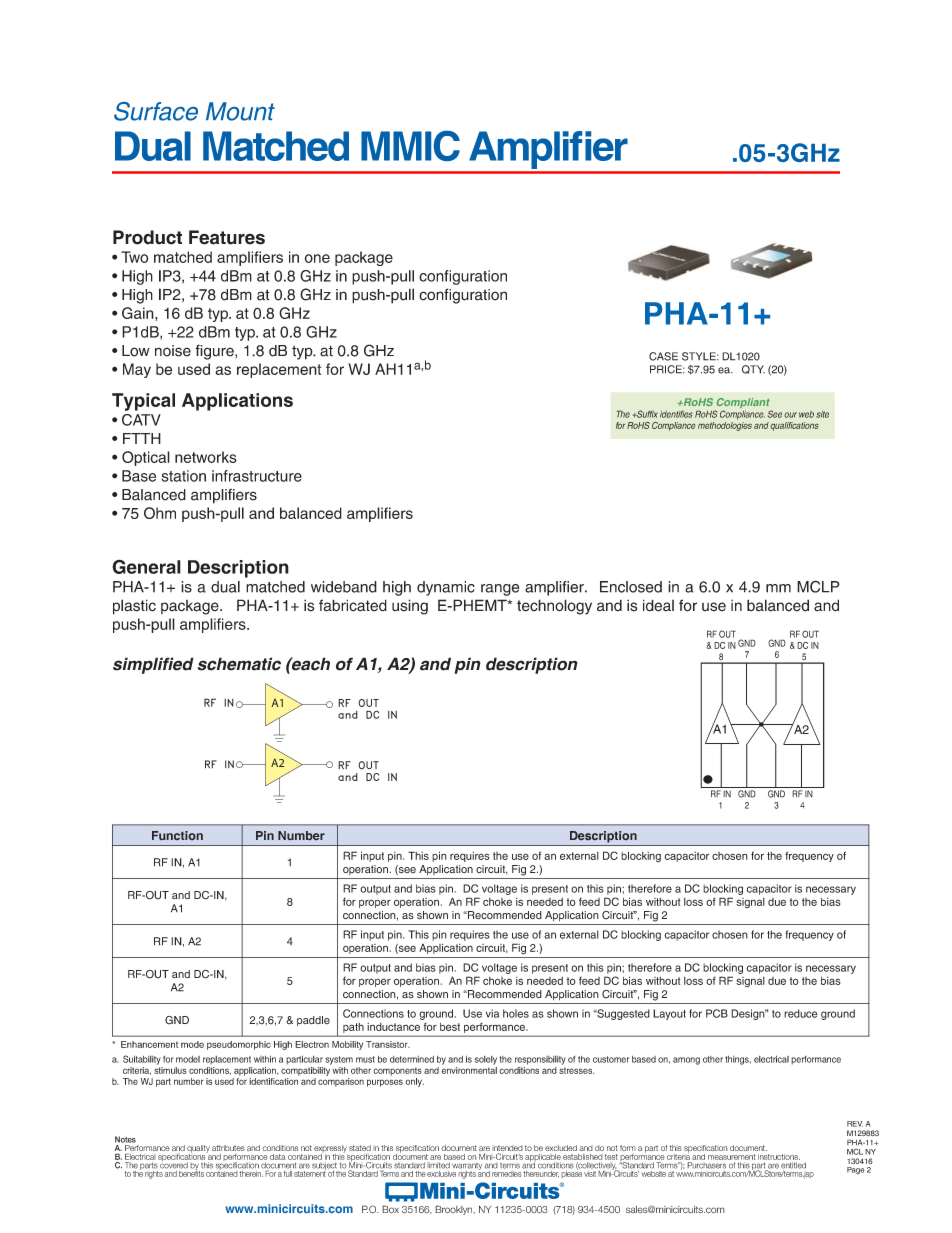 This screenshot has height=1233, width=952. Describe the element at coordinates (492, 1013) in the screenshot. I see `via` at that location.
